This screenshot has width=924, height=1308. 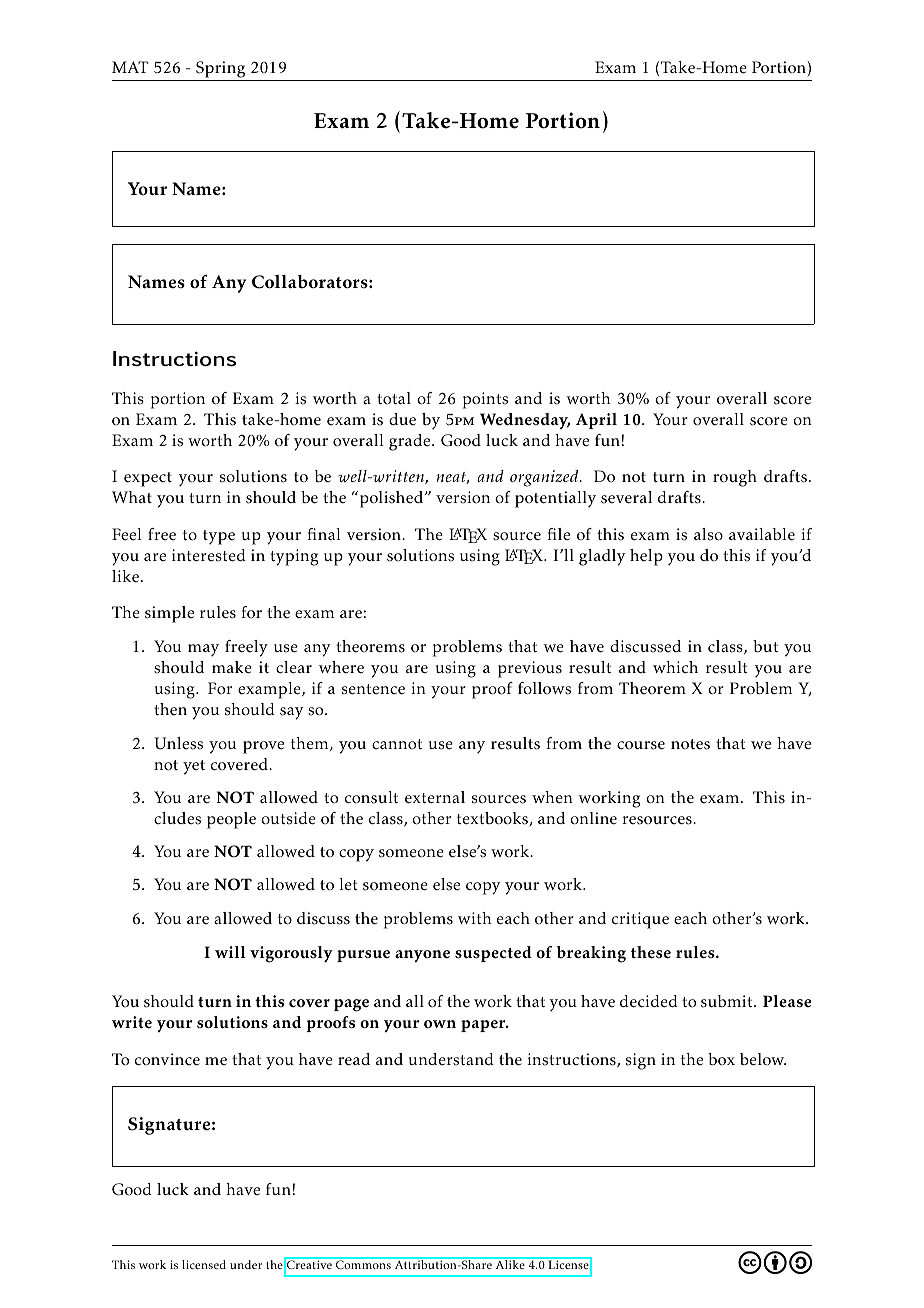 What do you see at coordinates (735, 478) in the screenshot?
I see `rough` at bounding box center [735, 478].
